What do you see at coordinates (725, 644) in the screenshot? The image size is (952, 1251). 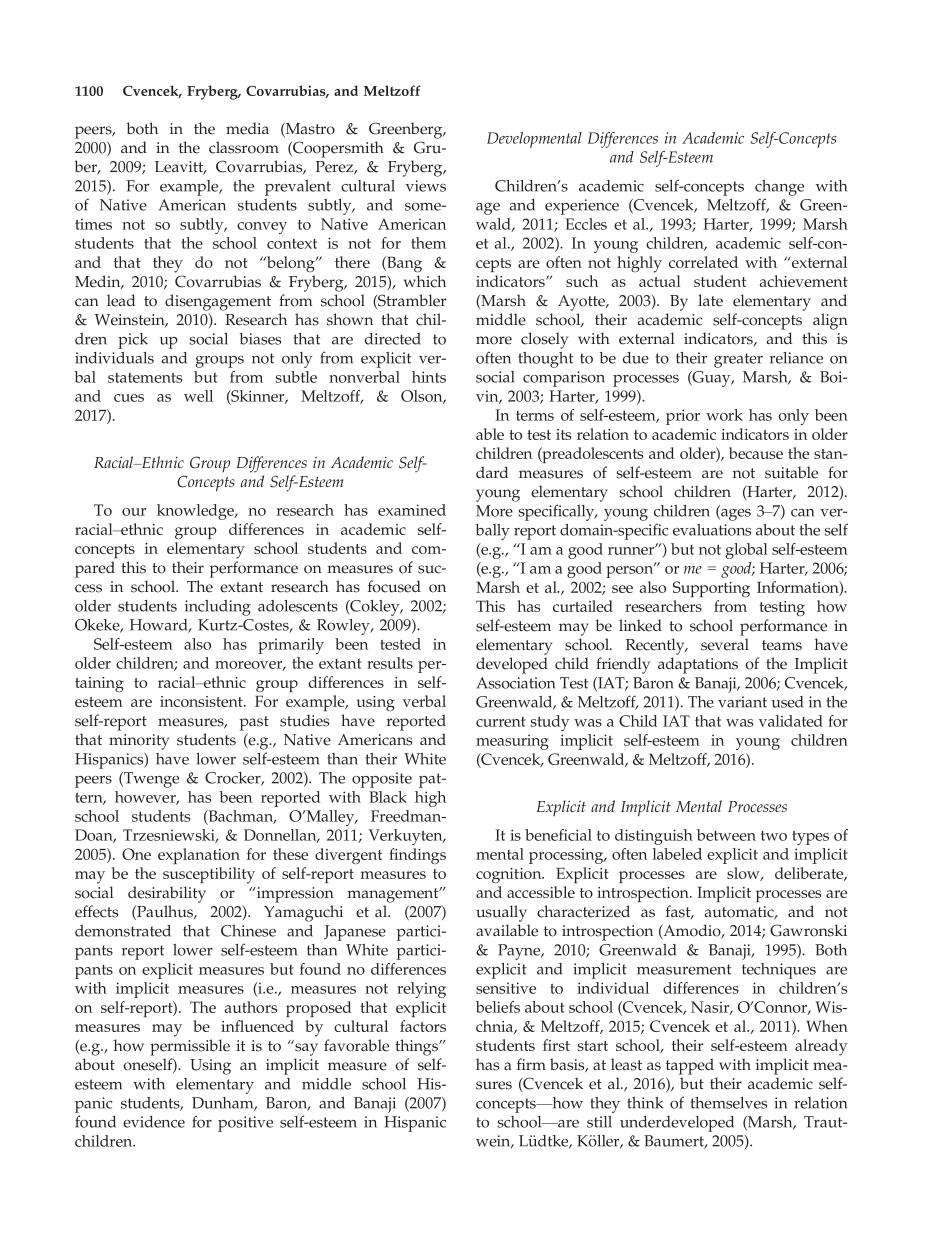 I see `several` at bounding box center [725, 644].
